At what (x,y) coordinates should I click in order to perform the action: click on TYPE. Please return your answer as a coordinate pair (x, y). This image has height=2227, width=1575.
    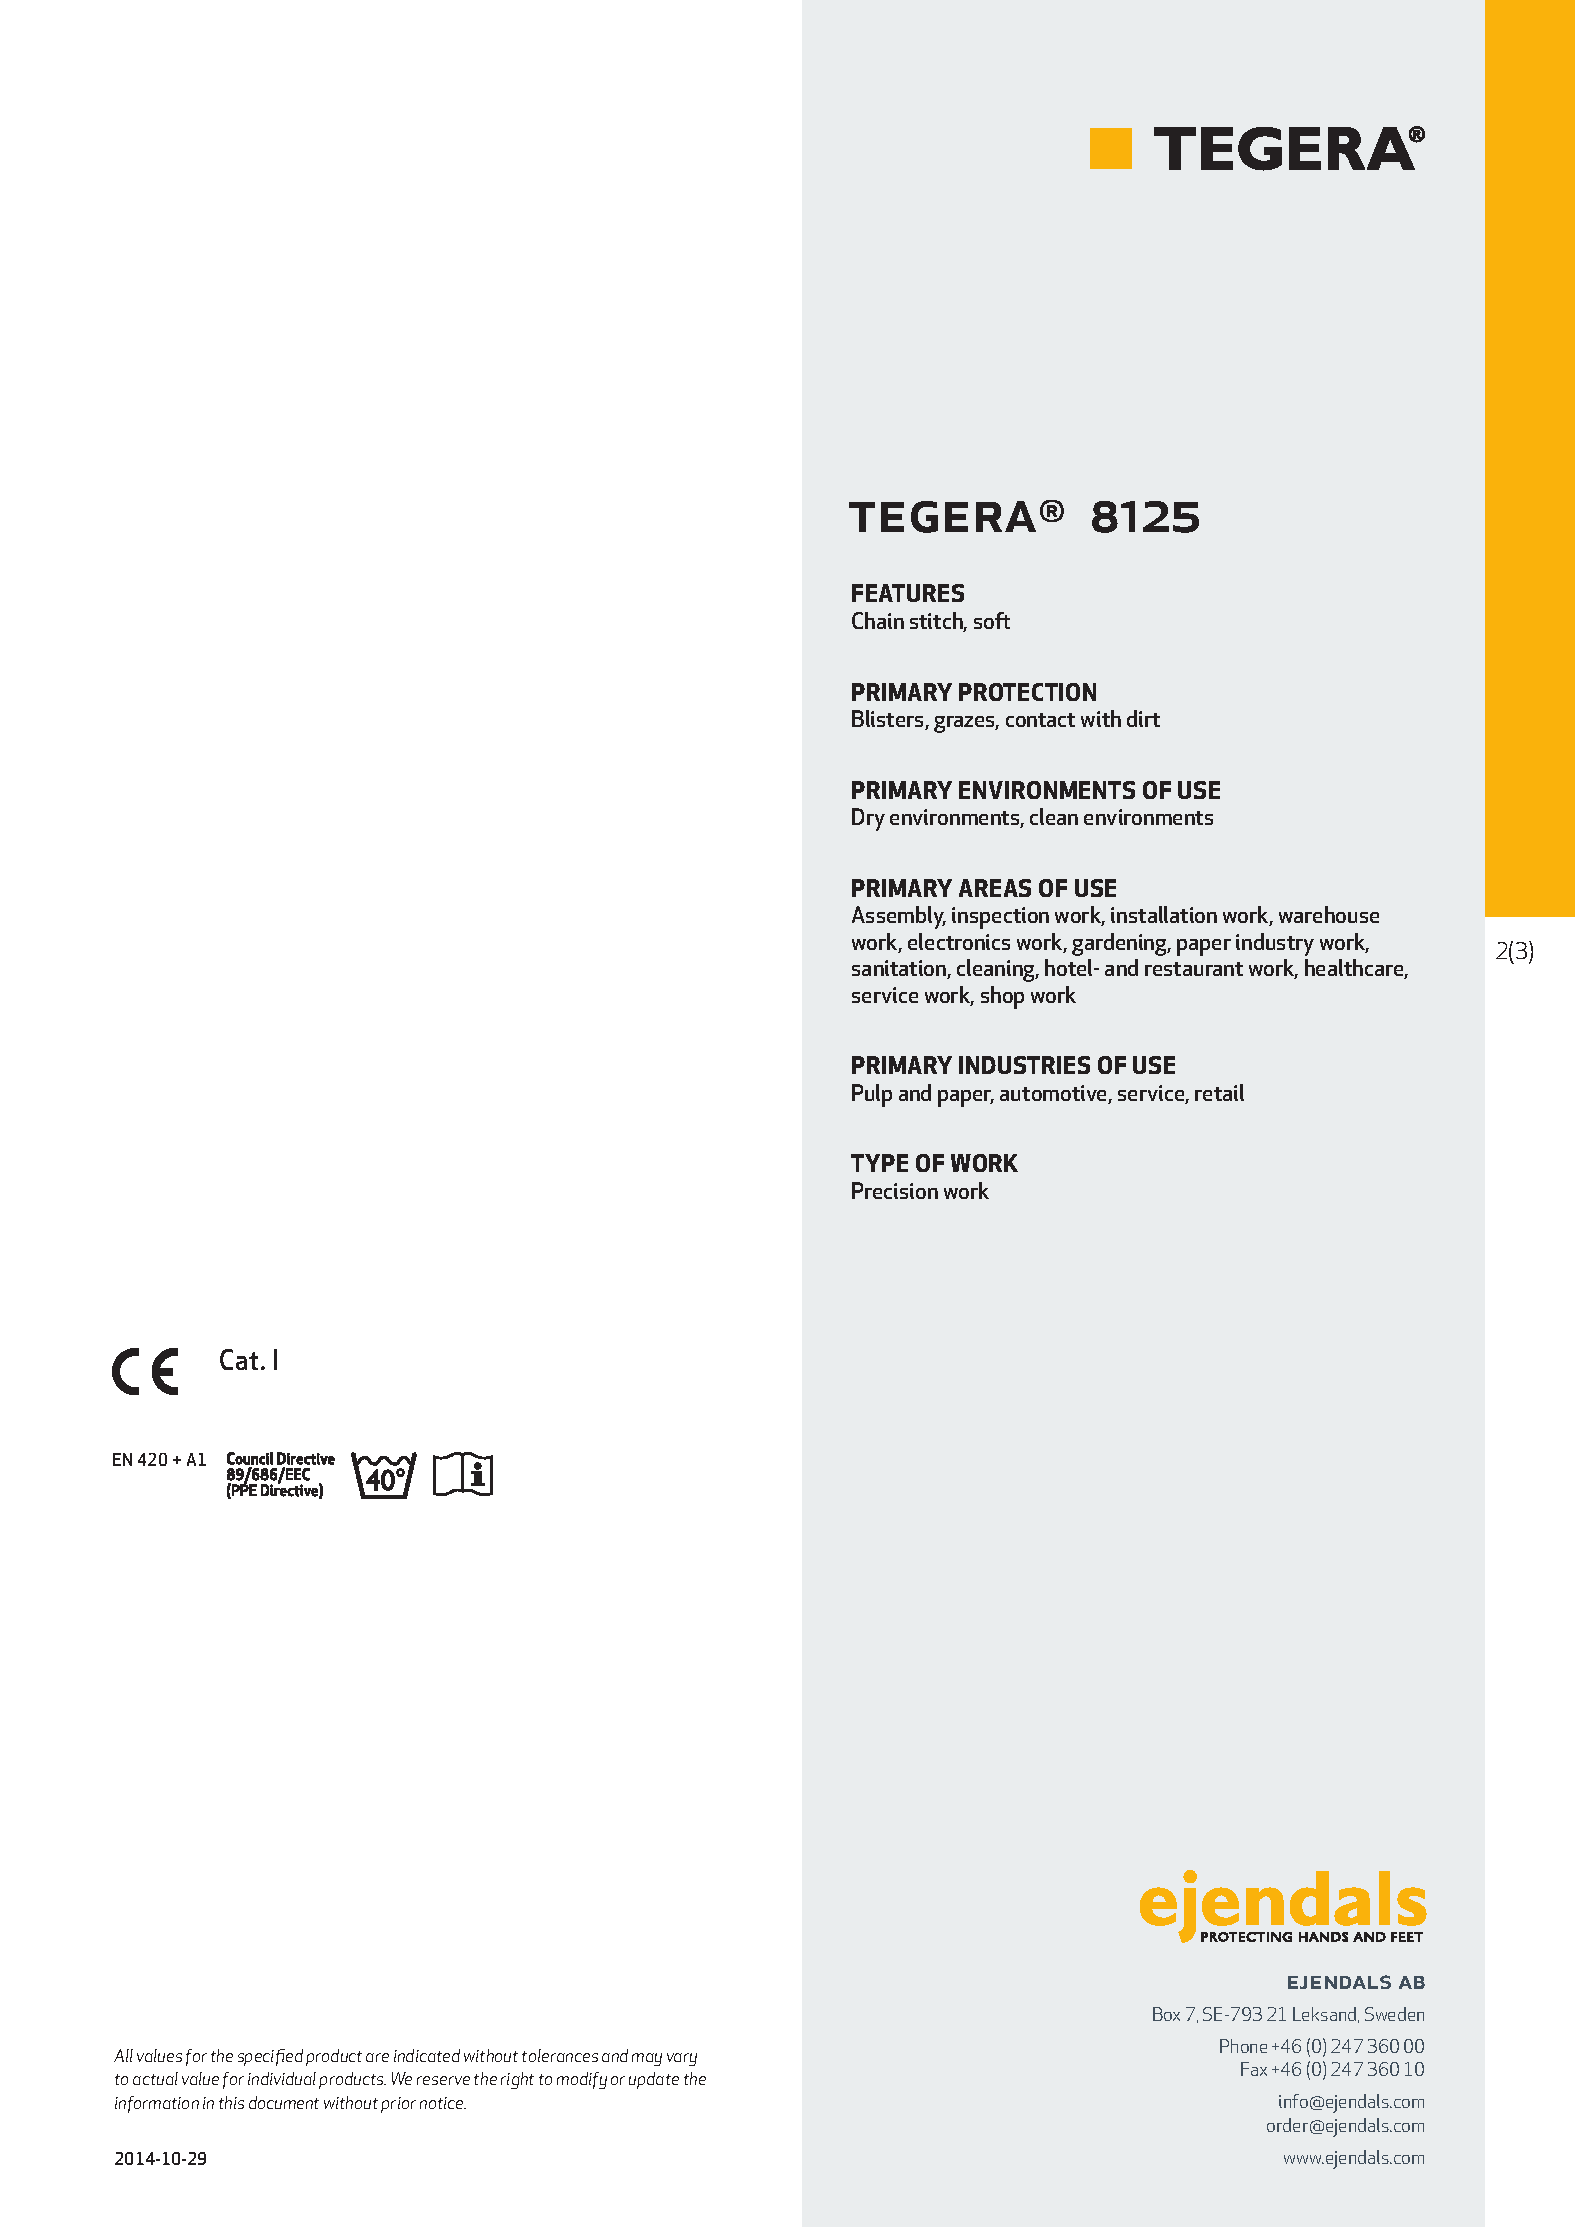
    Looking at the image, I should click on (879, 1163).
